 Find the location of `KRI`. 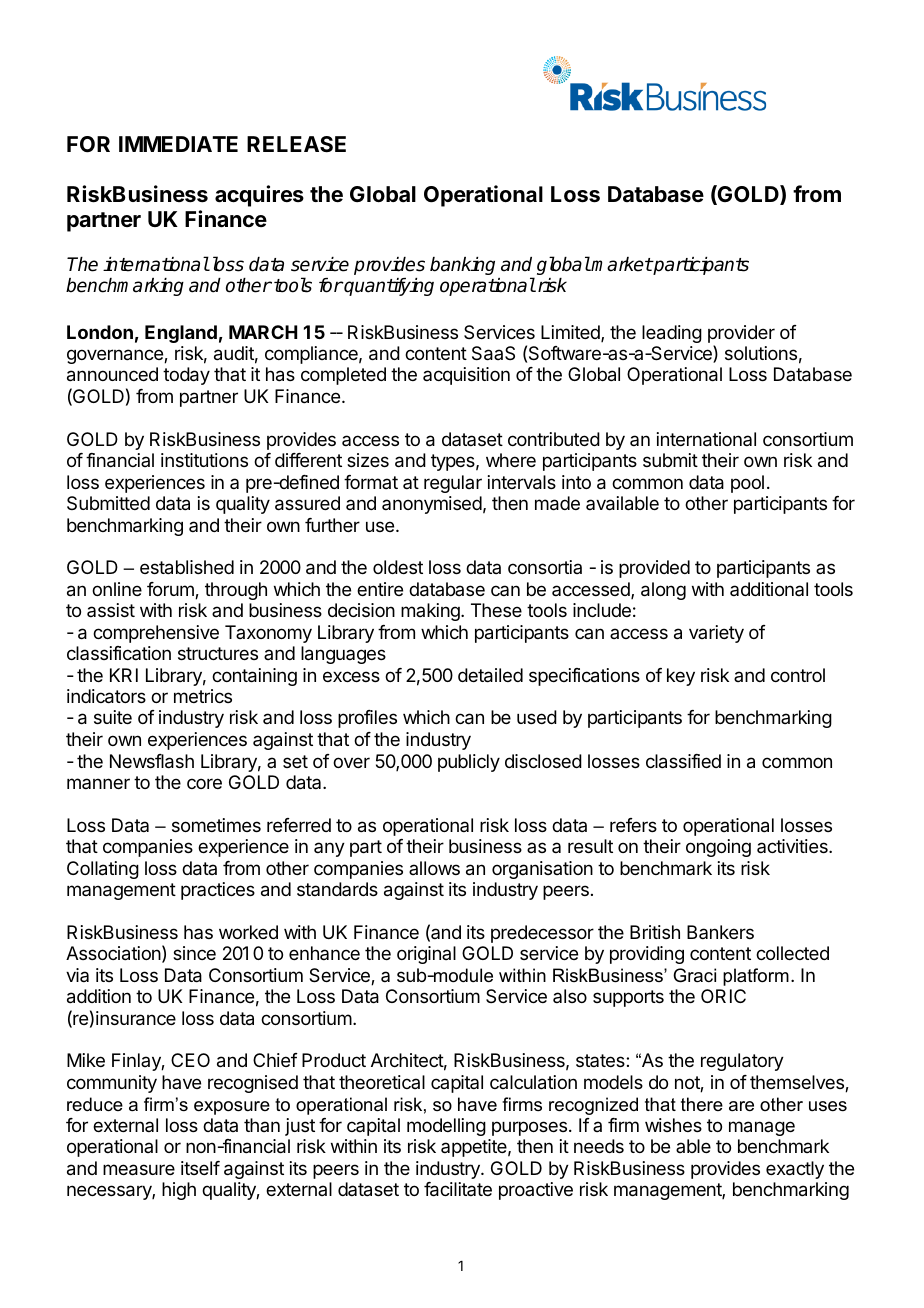

KRI is located at coordinates (124, 675).
